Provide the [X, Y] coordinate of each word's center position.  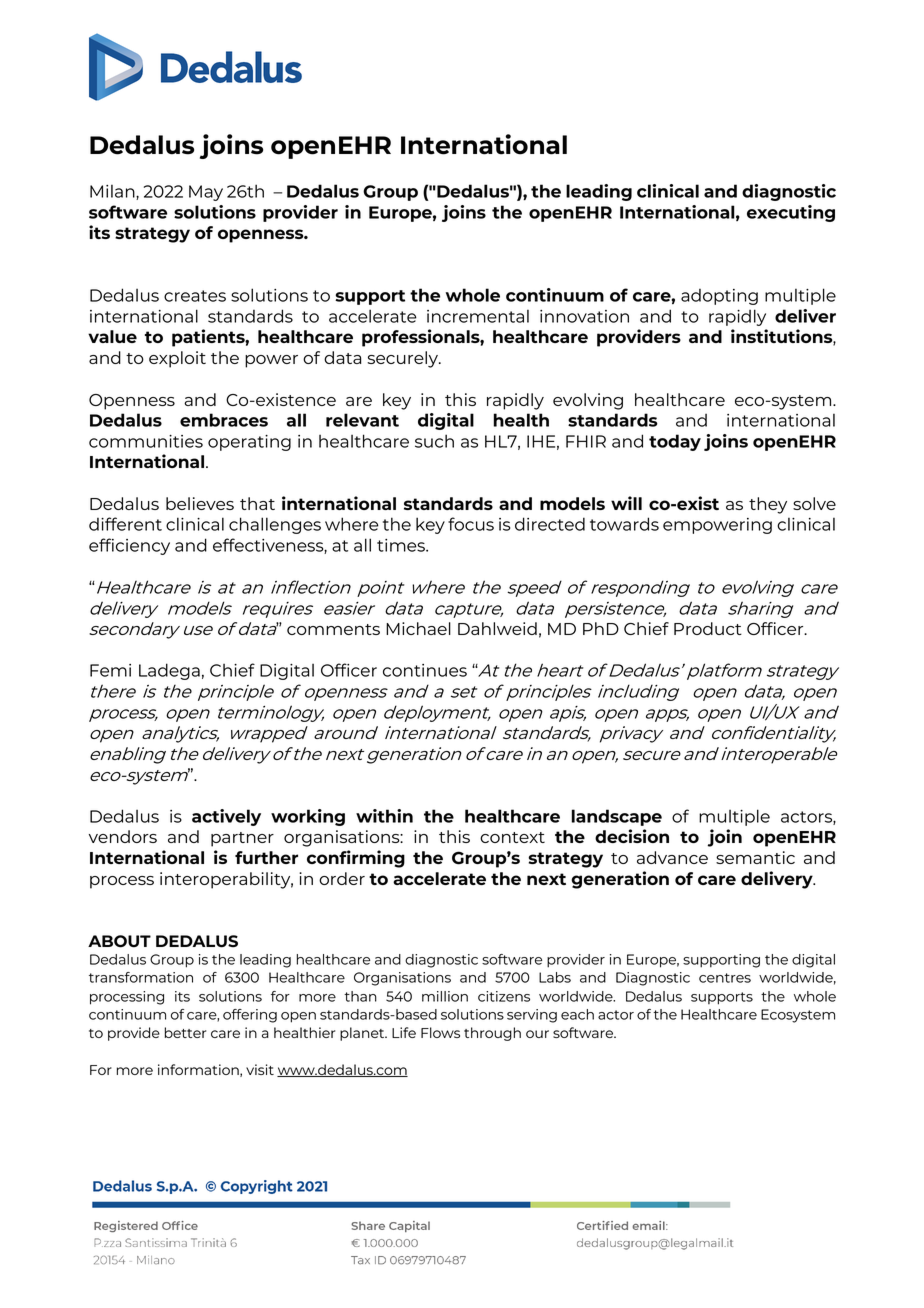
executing [791, 213]
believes [200, 503]
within [384, 816]
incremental [478, 316]
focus [471, 524]
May [206, 193]
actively [226, 817]
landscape [616, 817]
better [185, 1032]
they [768, 505]
